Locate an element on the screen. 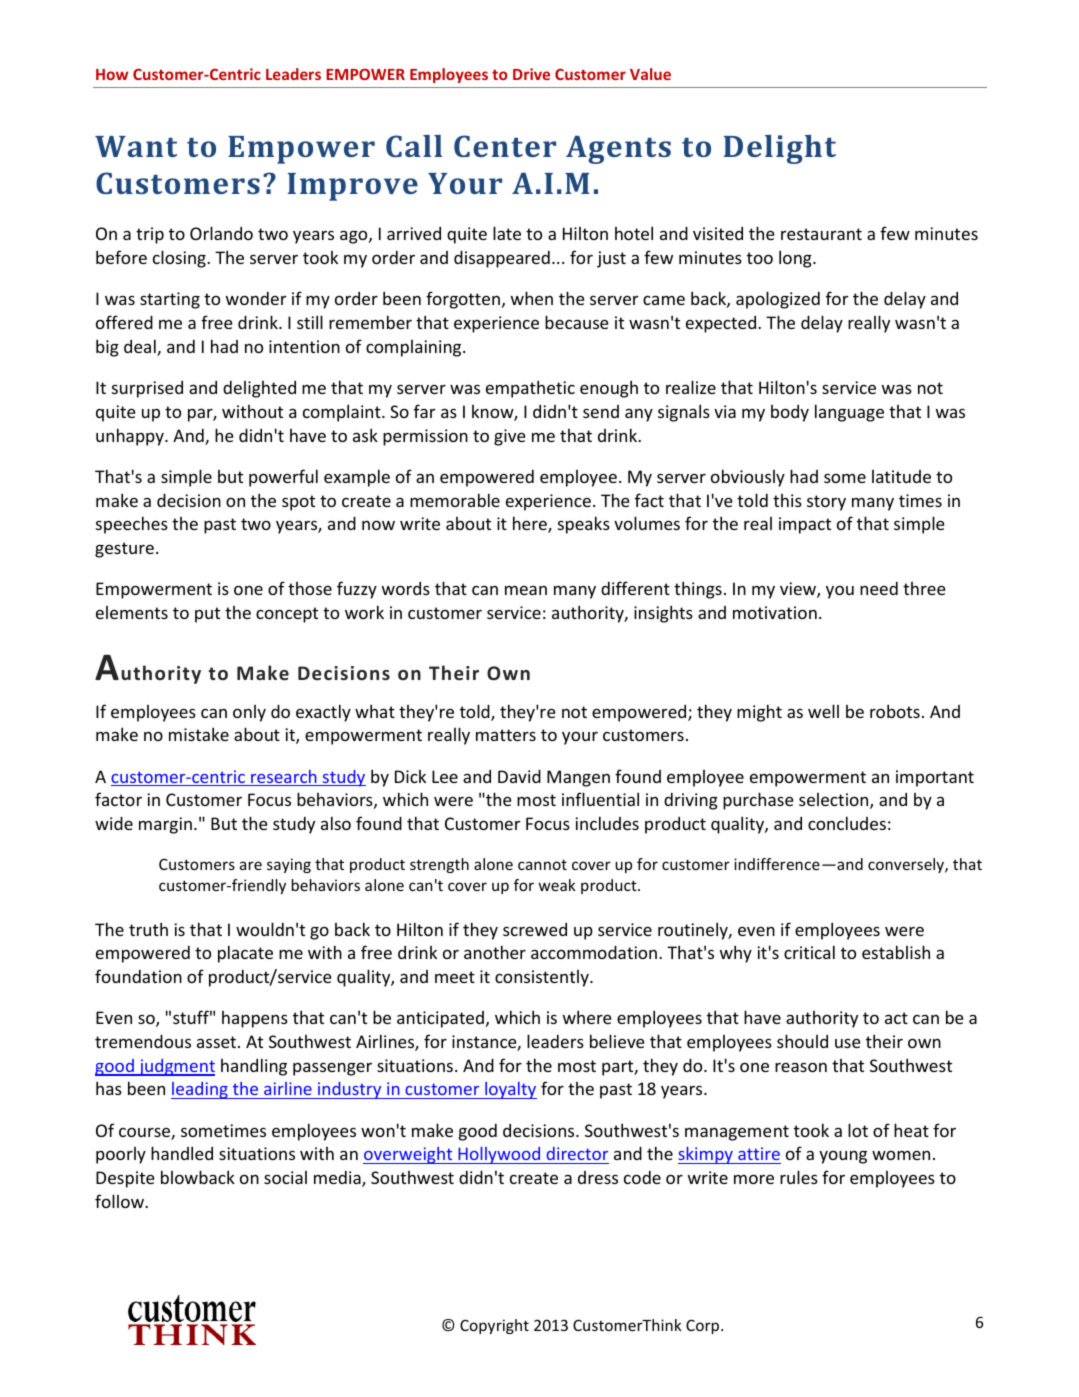  memorable is located at coordinates (455, 500).
